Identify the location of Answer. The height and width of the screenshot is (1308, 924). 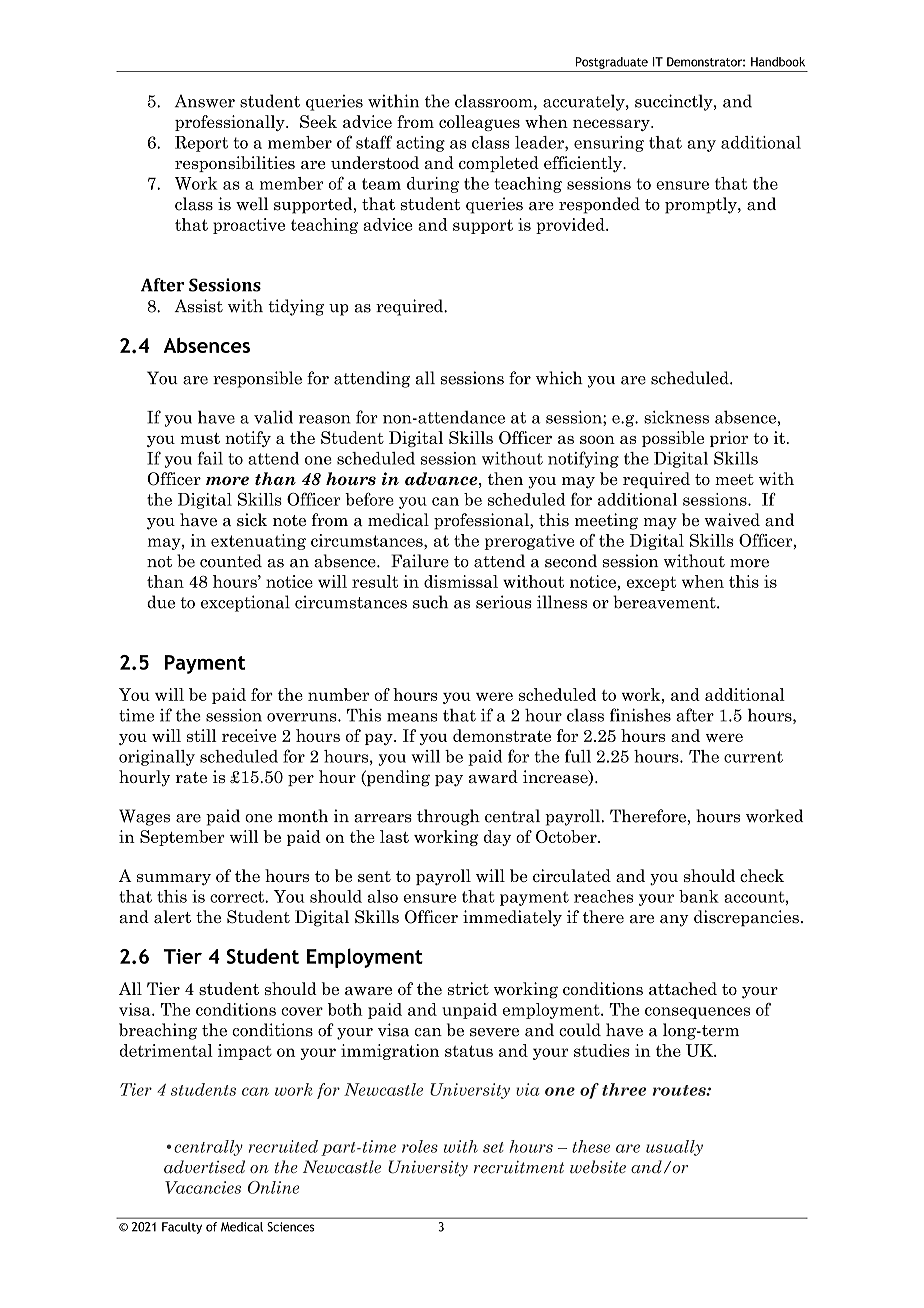
(205, 101).
